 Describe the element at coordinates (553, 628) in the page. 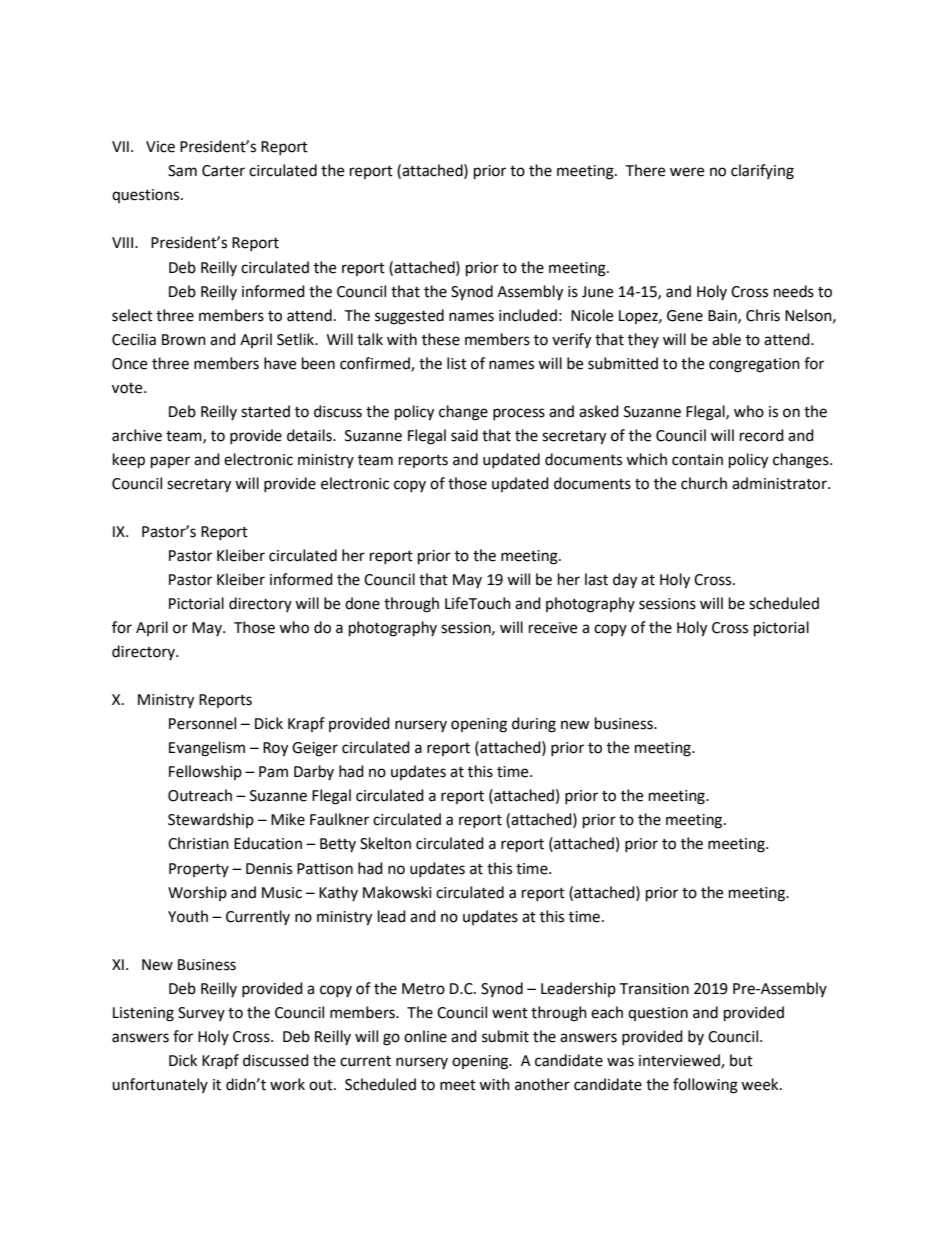

I see `receive` at that location.
